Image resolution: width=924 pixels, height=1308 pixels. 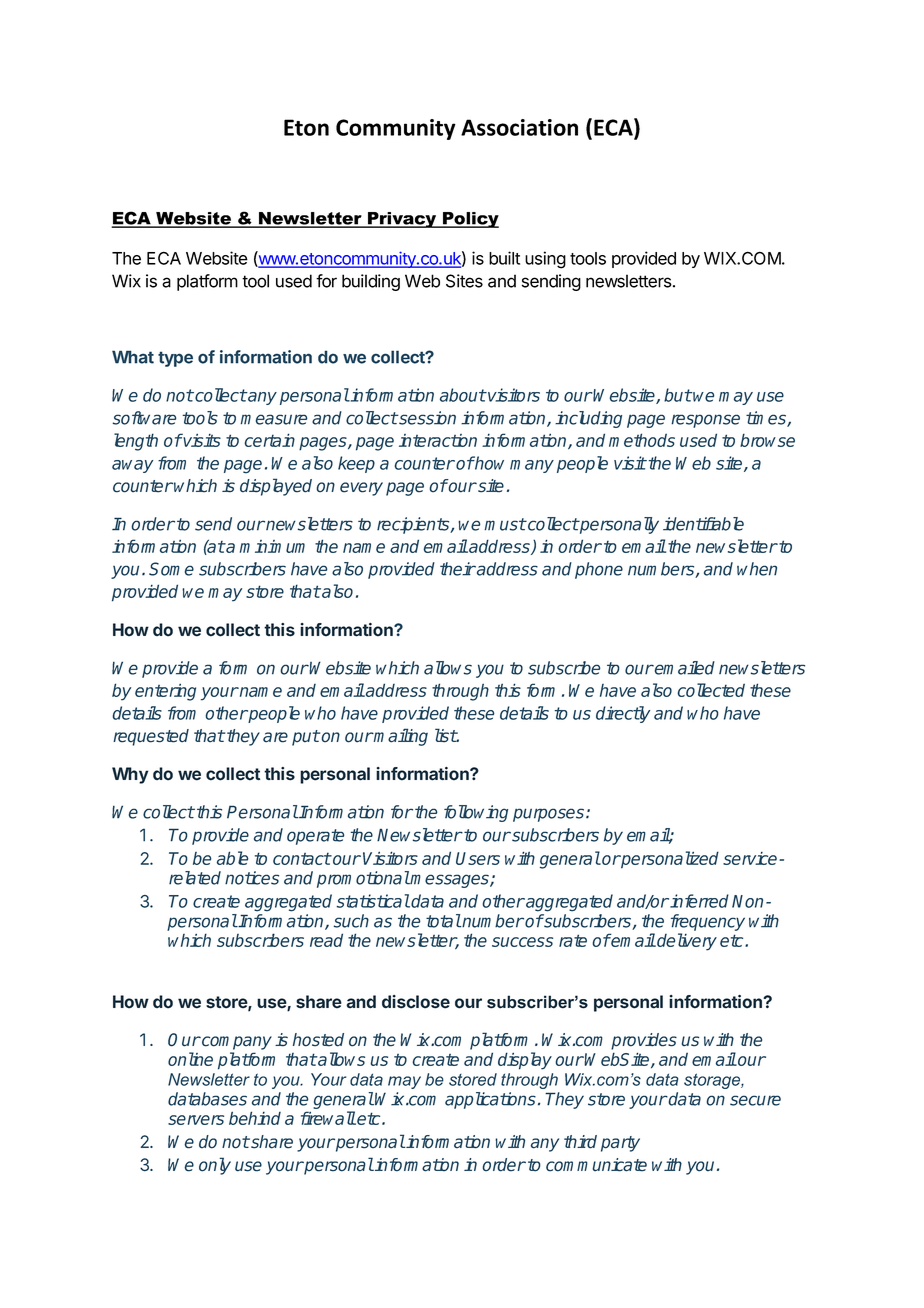 What do you see at coordinates (196, 1120) in the screenshot?
I see `servers` at bounding box center [196, 1120].
